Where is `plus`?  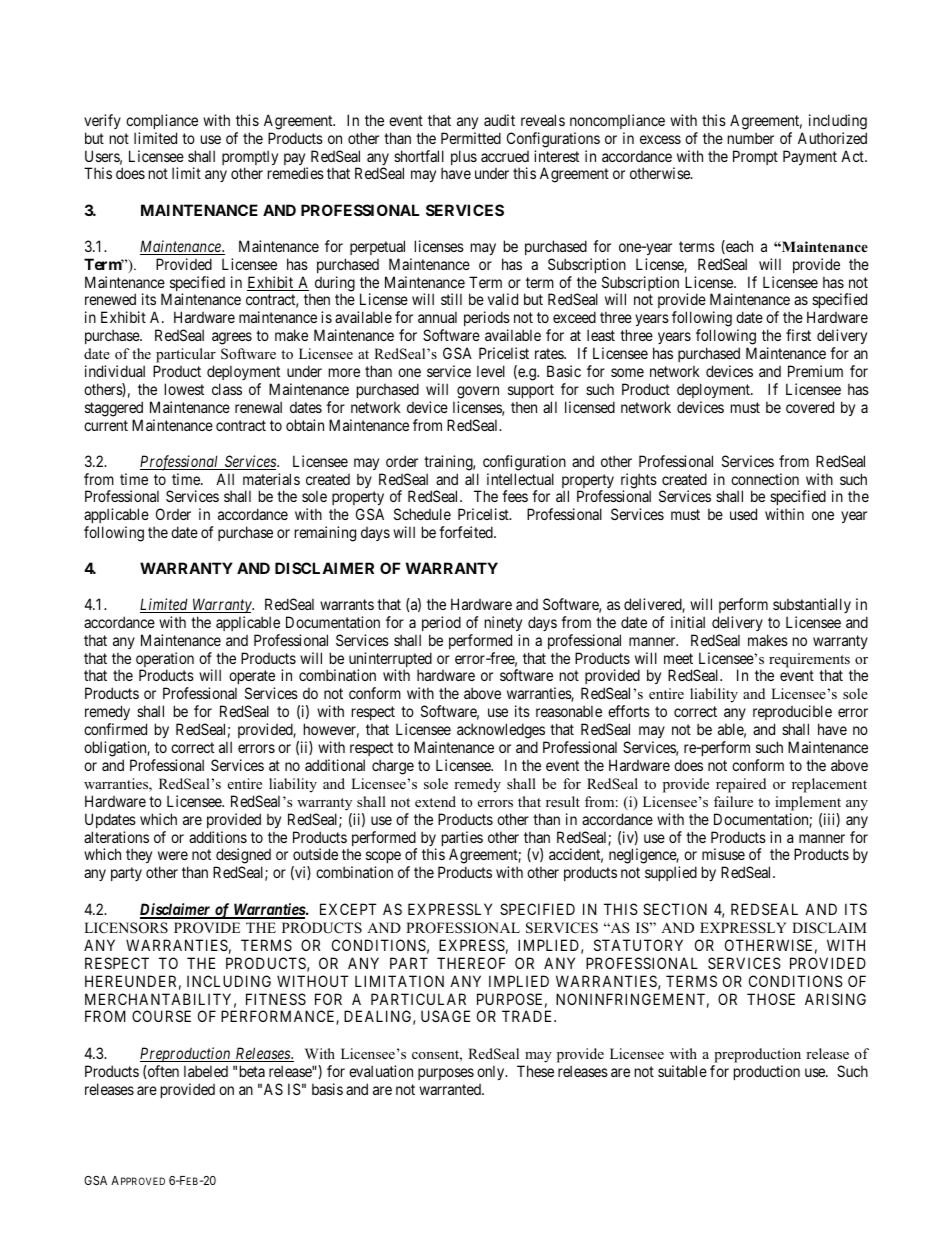
plus is located at coordinates (464, 157).
